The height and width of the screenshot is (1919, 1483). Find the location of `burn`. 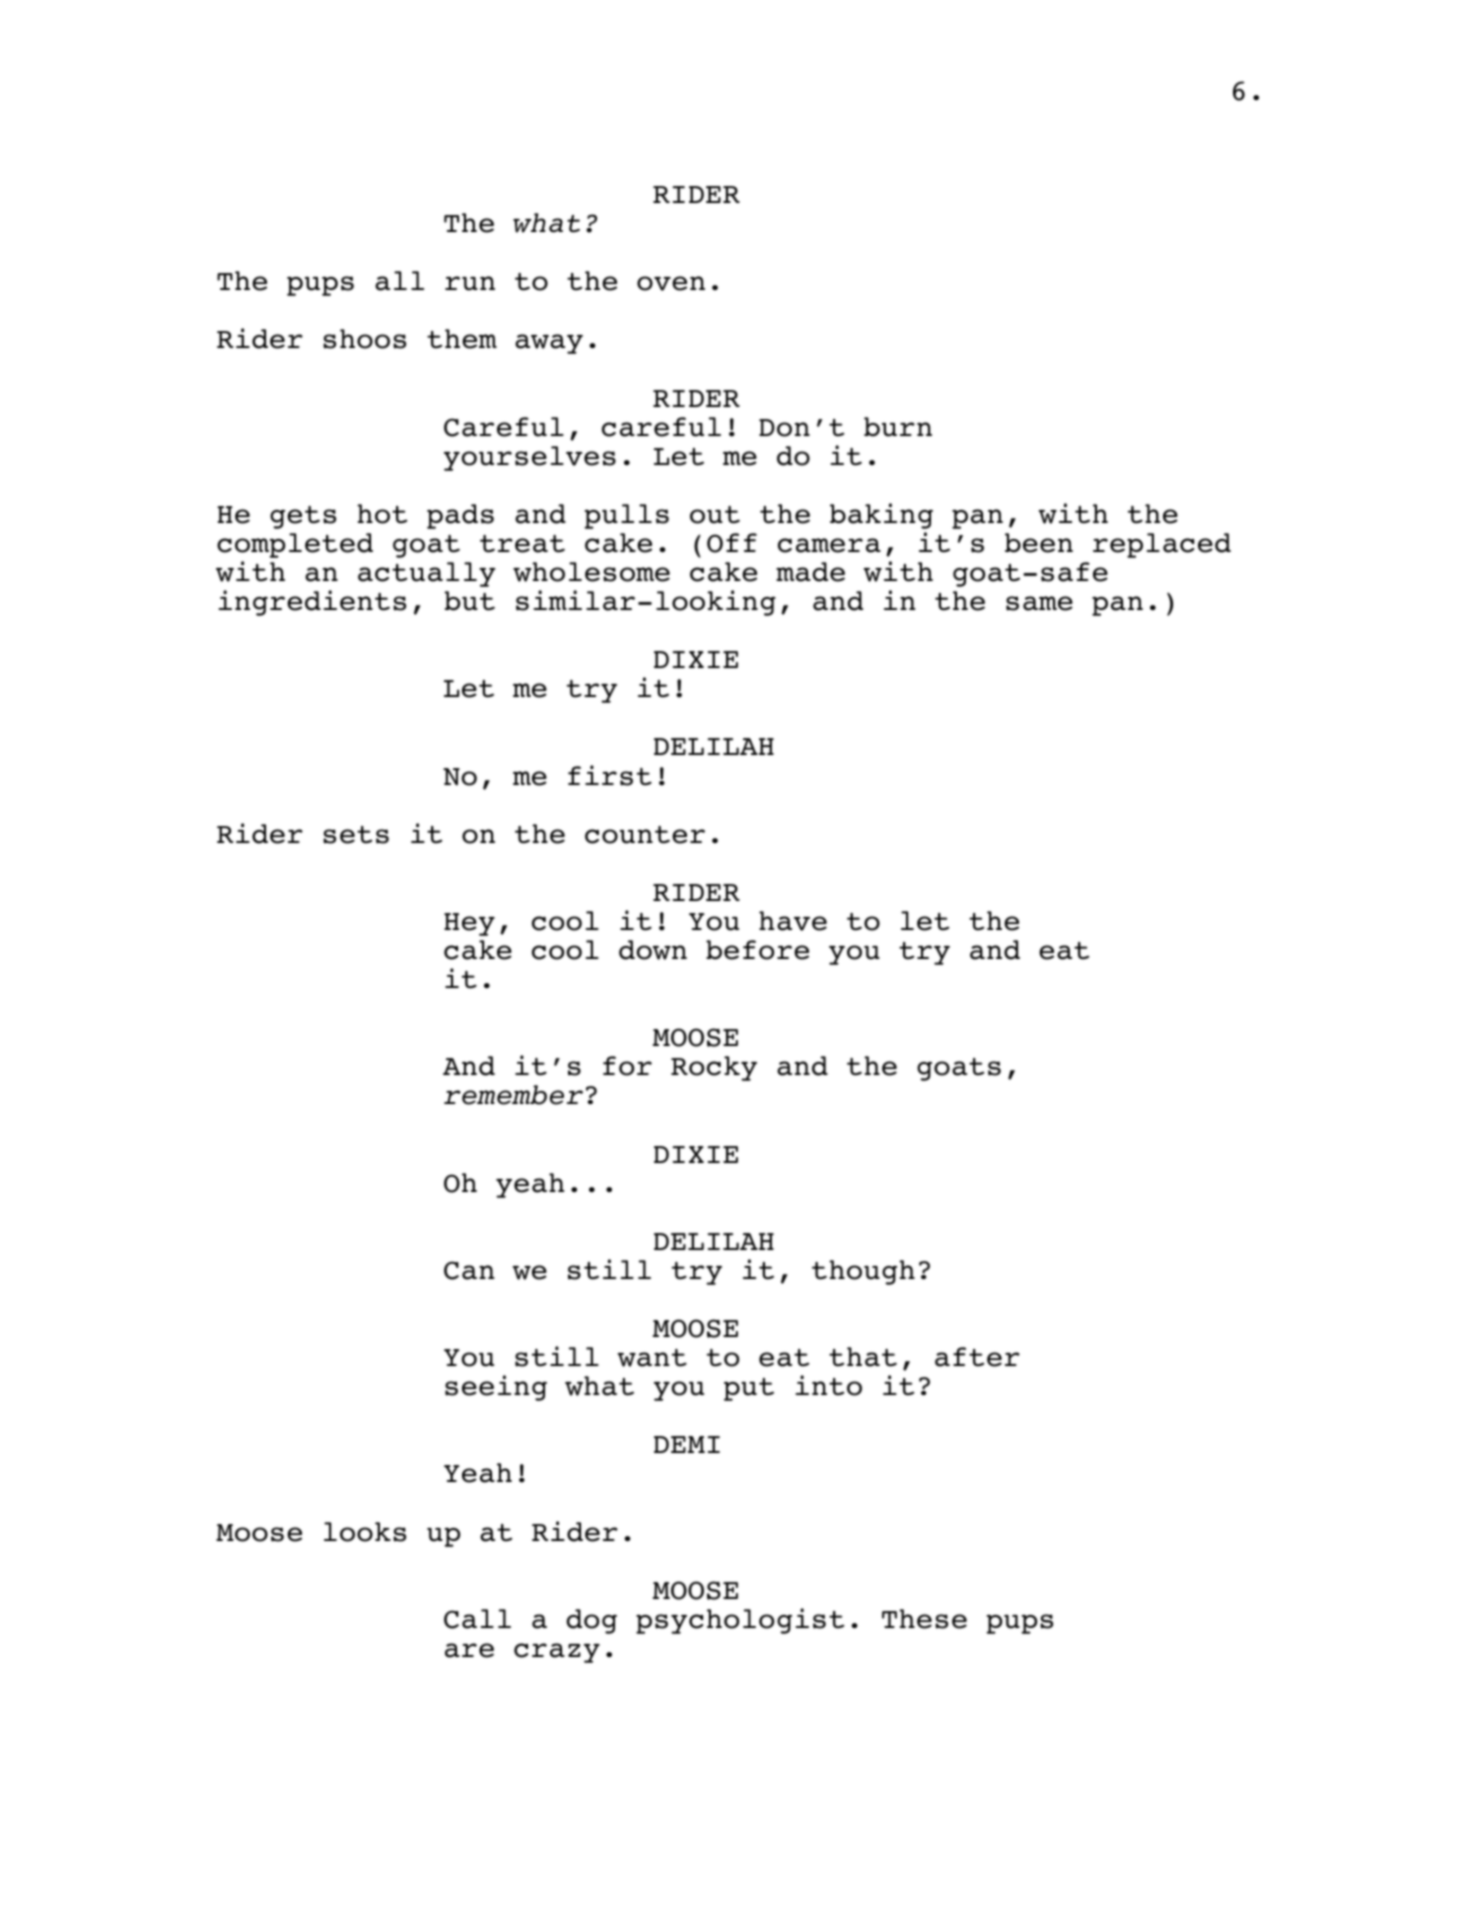

burn is located at coordinates (898, 427).
